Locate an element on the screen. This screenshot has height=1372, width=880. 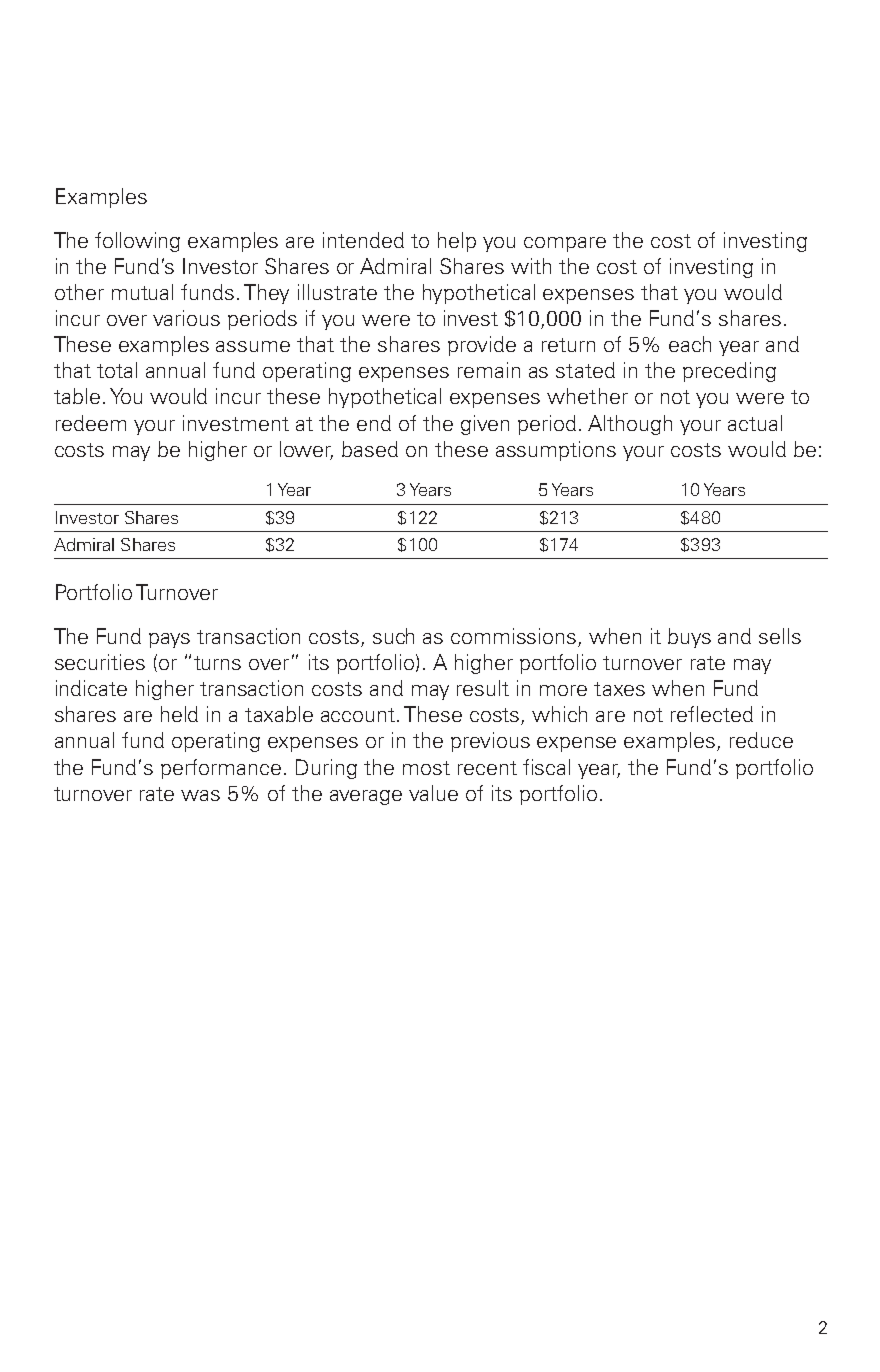
reduce is located at coordinates (761, 740).
